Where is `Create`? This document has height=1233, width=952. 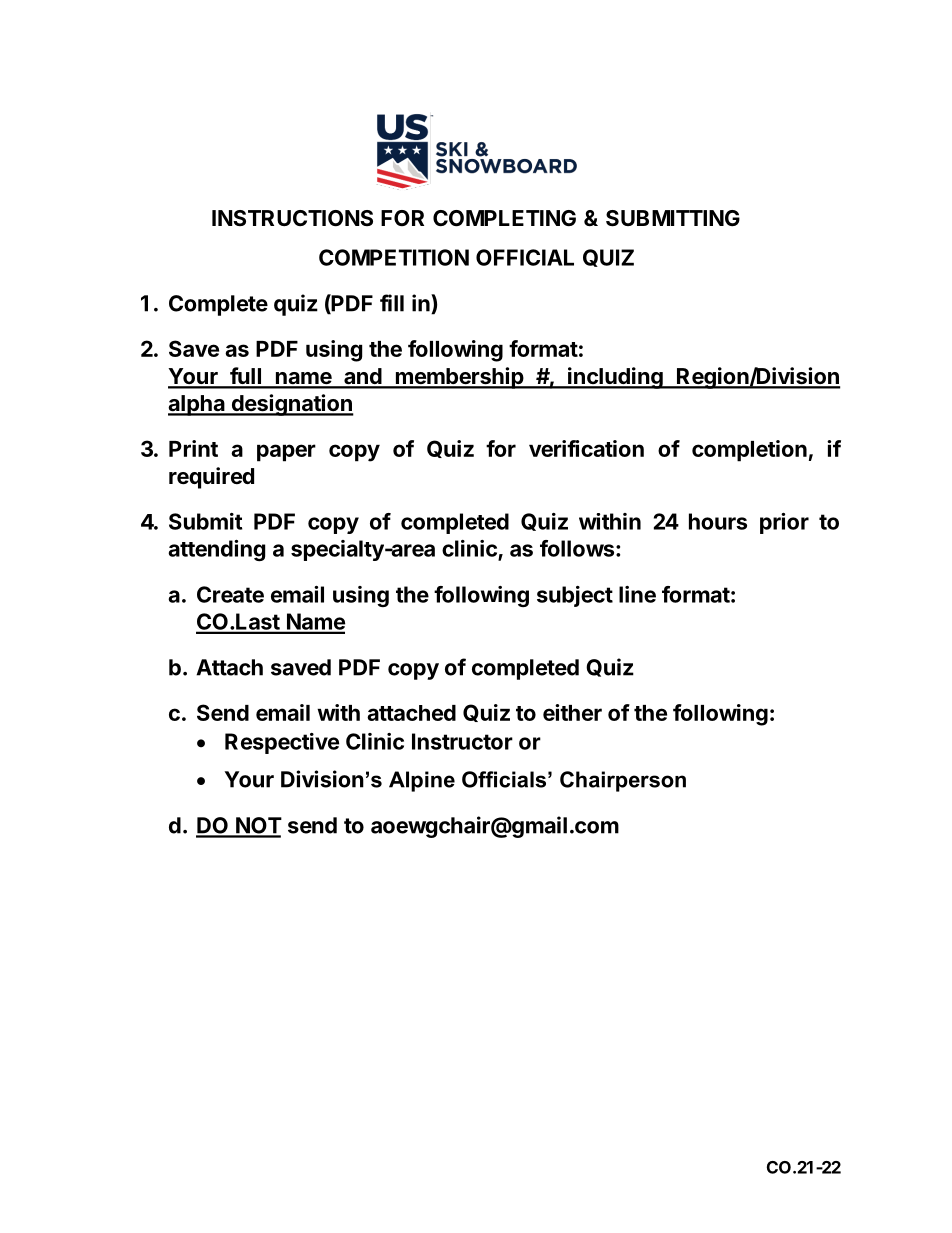 Create is located at coordinates (230, 594).
